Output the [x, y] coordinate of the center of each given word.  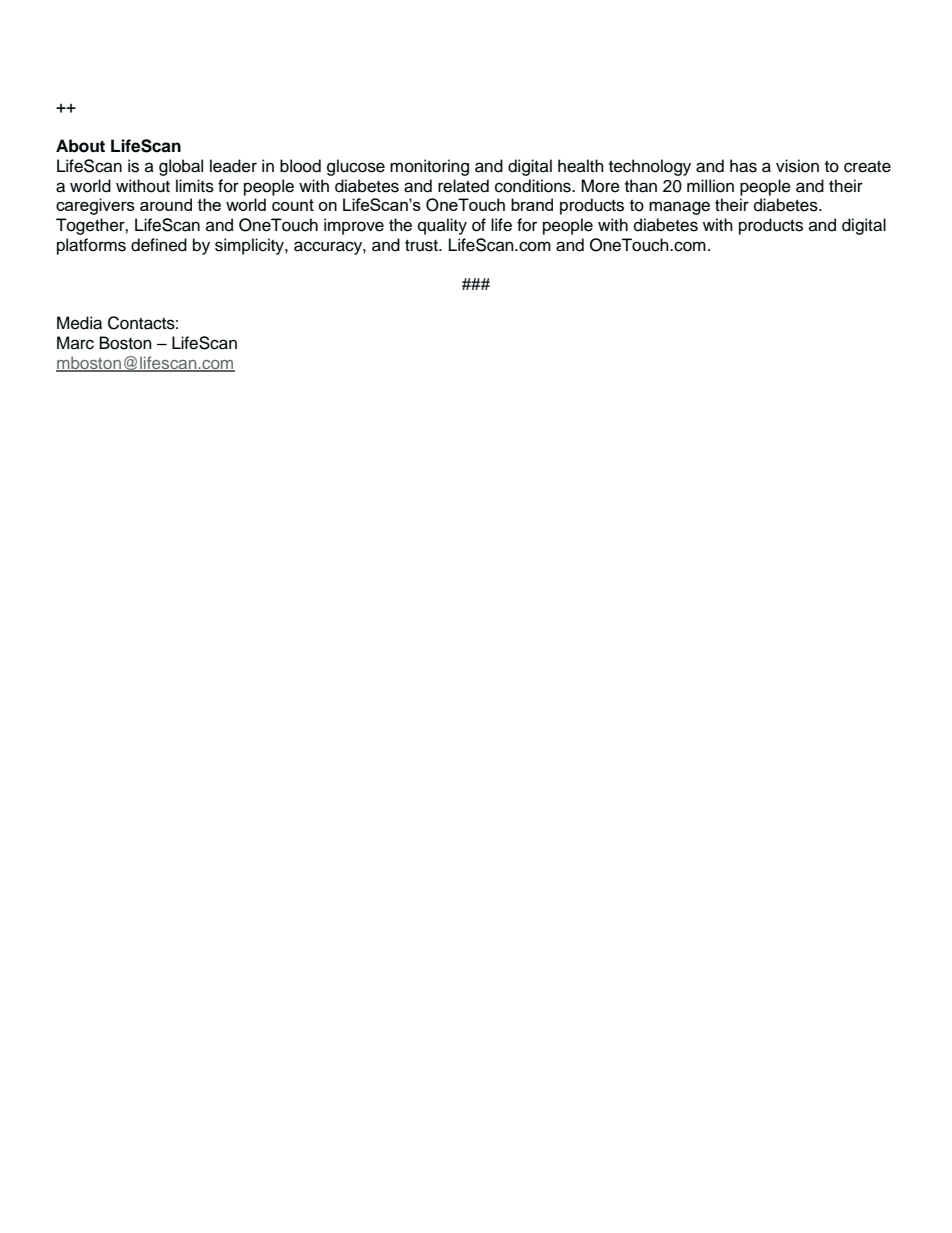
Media [79, 323]
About [80, 146]
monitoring [429, 167]
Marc [75, 343]
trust [422, 245]
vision [797, 166]
